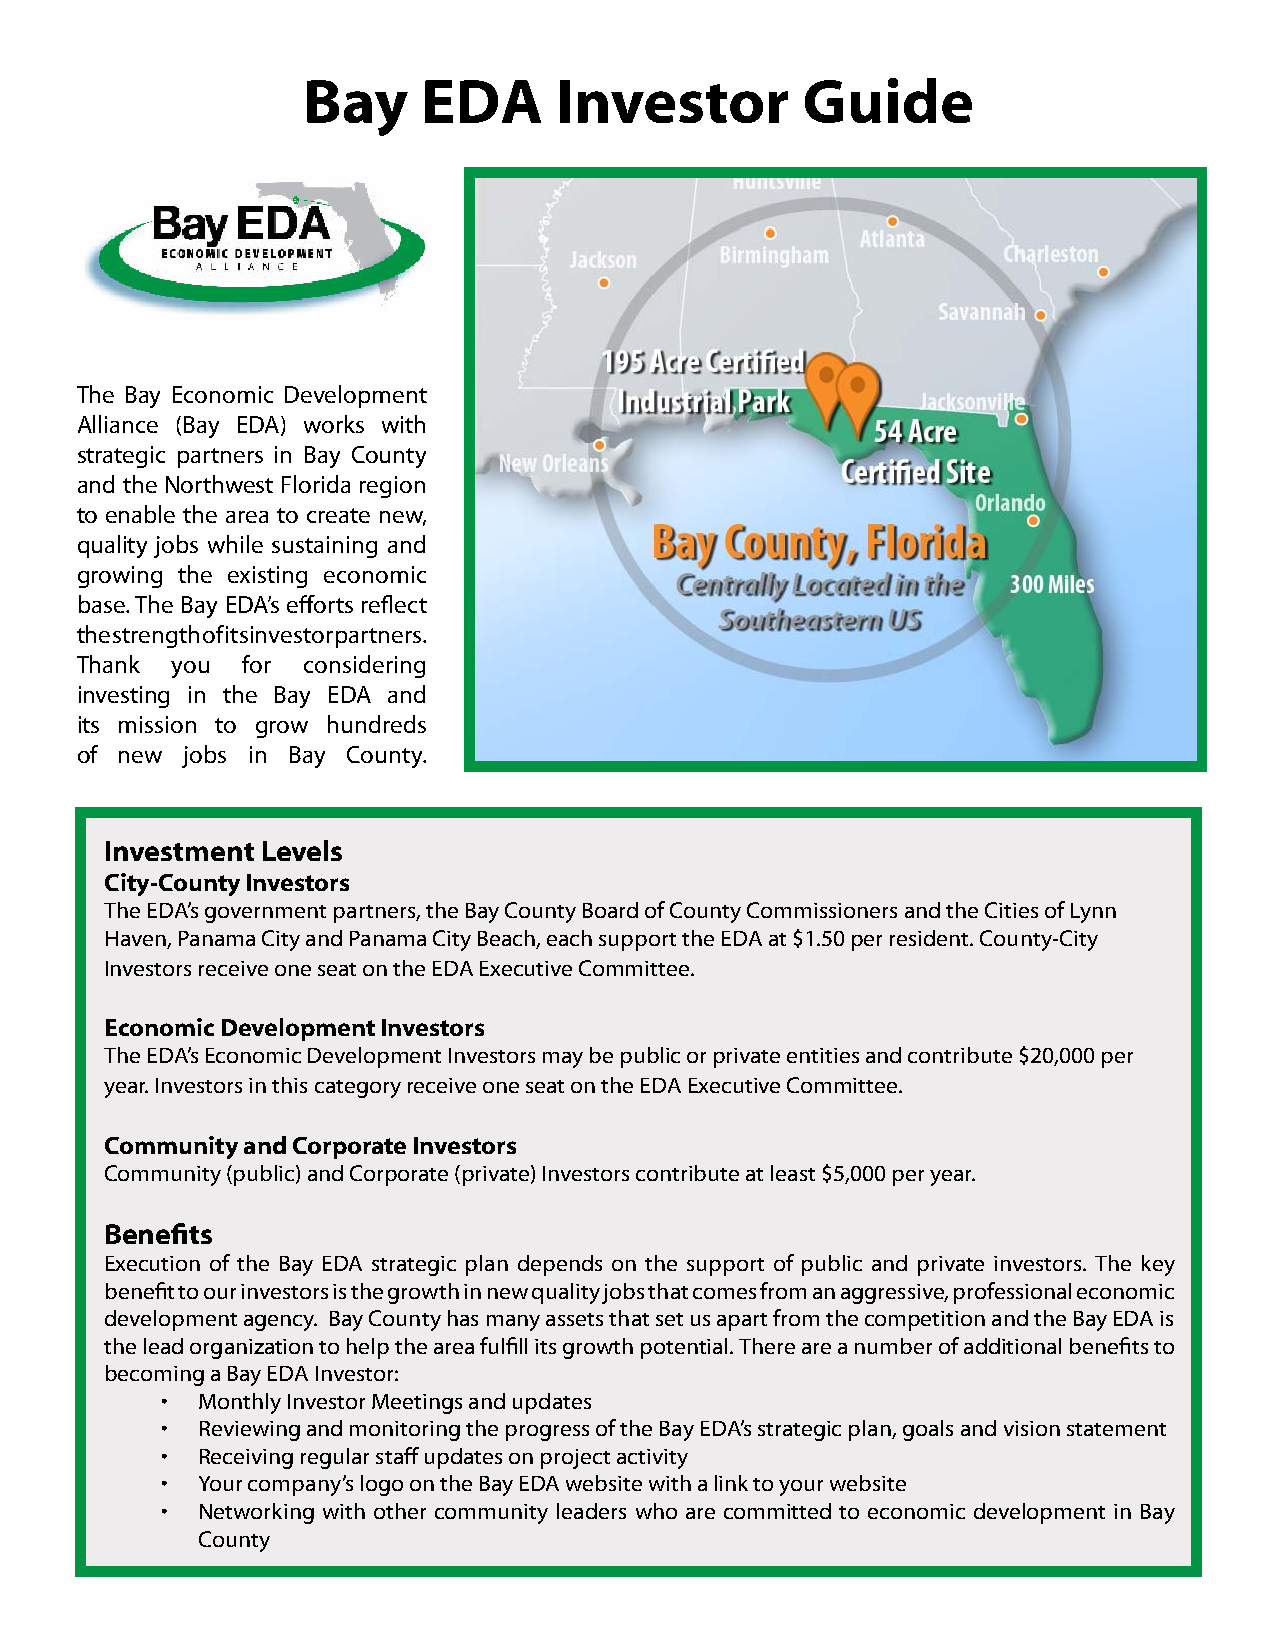 This screenshot has height=1652, width=1277. What do you see at coordinates (289, 1085) in the screenshot?
I see `this` at bounding box center [289, 1085].
